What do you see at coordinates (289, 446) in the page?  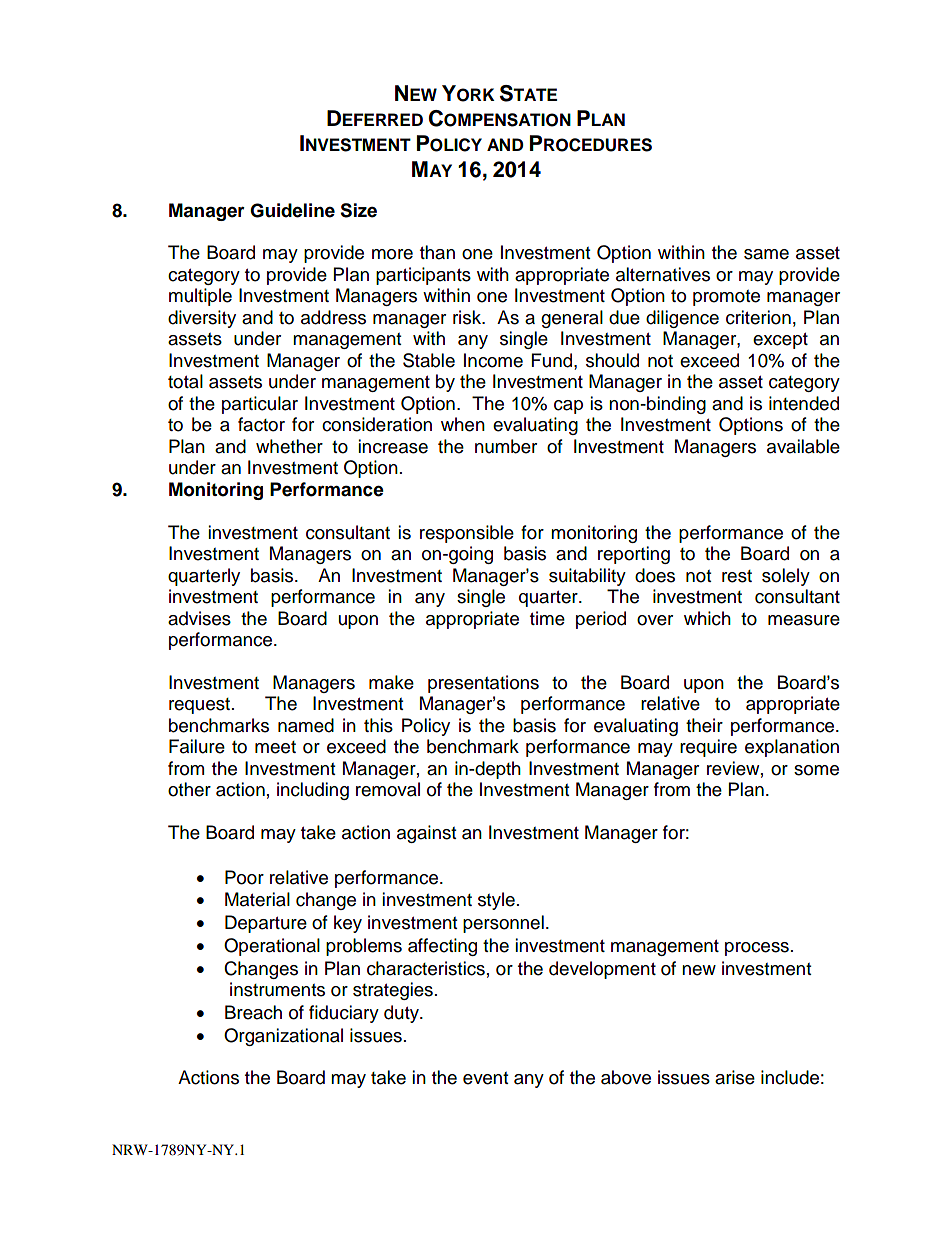 I see `whether` at bounding box center [289, 446].
